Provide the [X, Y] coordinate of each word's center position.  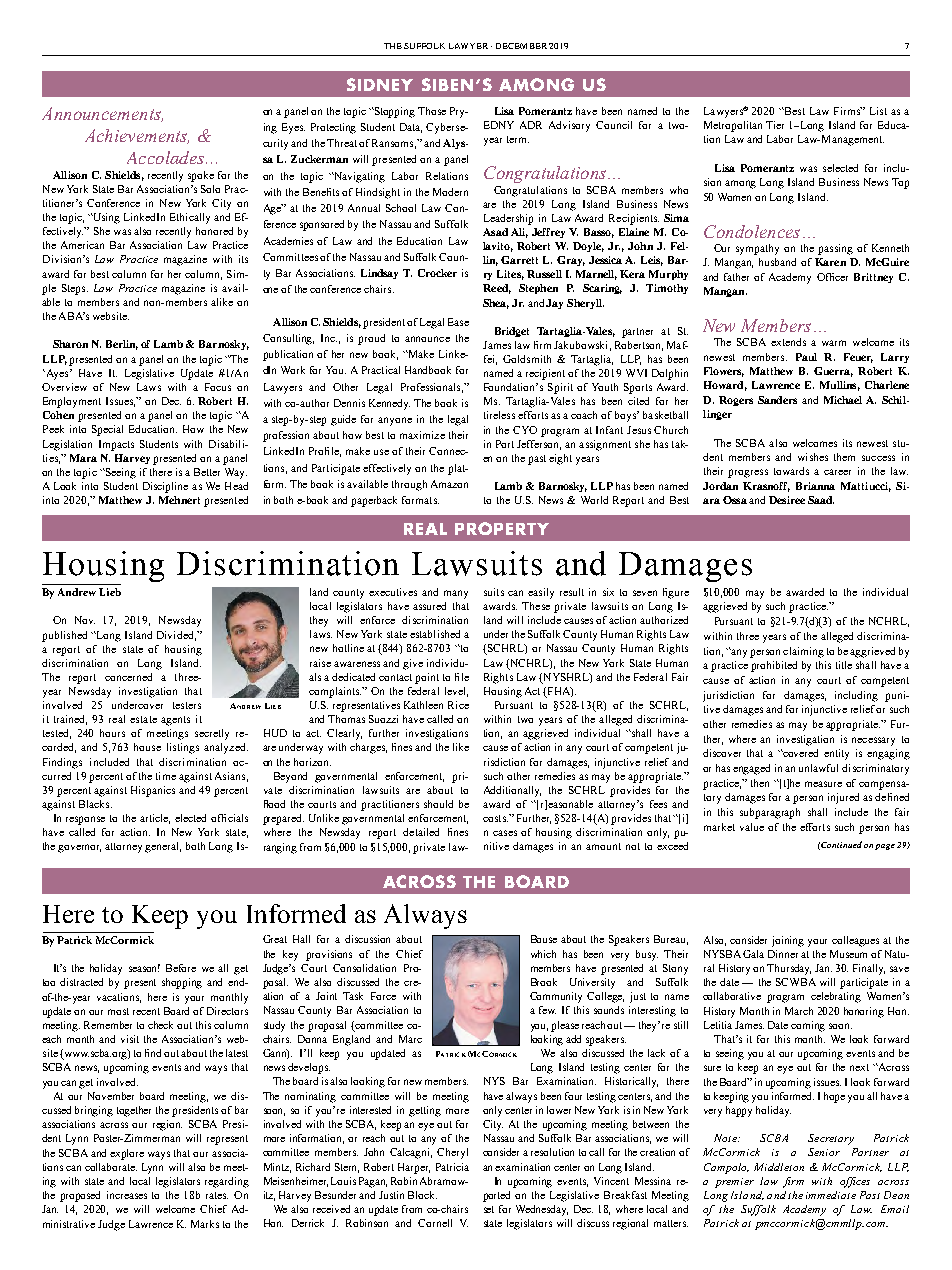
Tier [775, 125]
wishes [813, 457]
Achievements [137, 136]
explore [127, 1154]
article [155, 819]
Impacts [116, 445]
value [752, 827]
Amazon [449, 484]
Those [432, 111]
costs [495, 818]
